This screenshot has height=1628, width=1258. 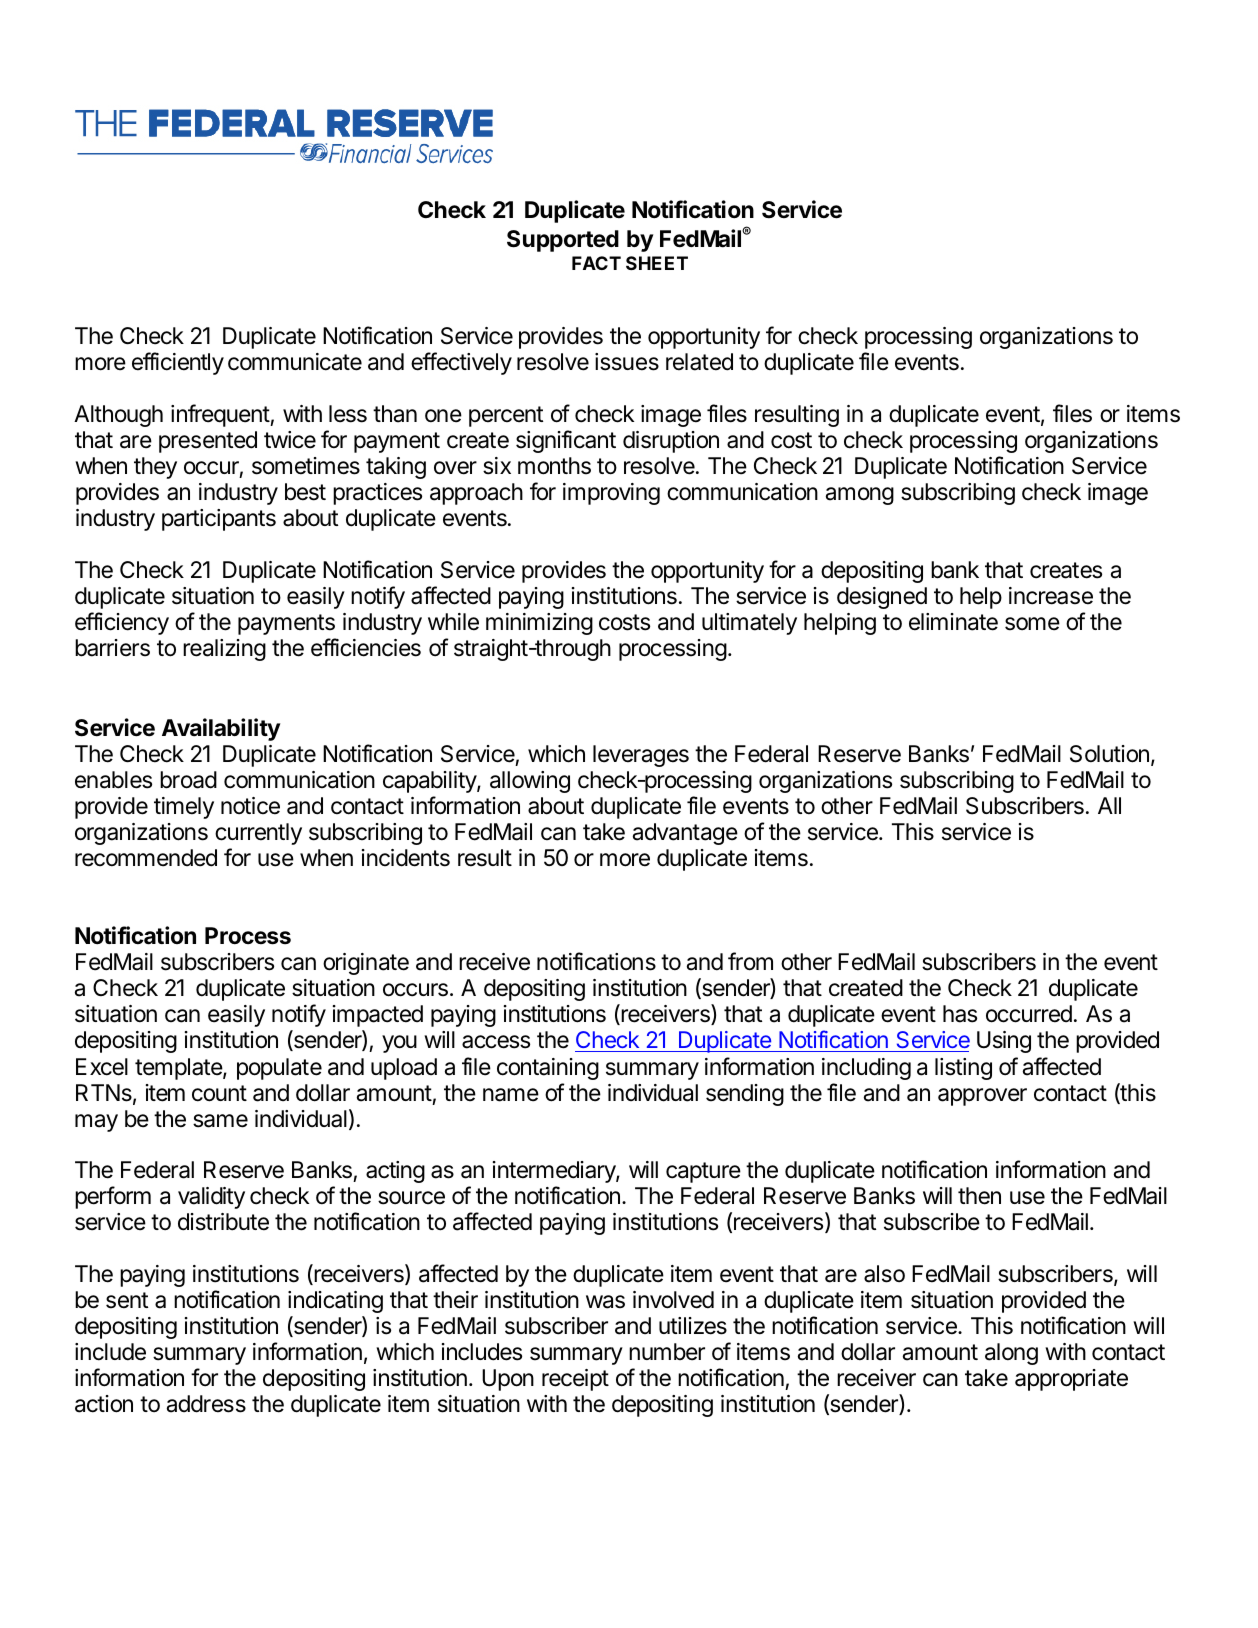 What do you see at coordinates (699, 362) in the screenshot?
I see `related` at bounding box center [699, 362].
